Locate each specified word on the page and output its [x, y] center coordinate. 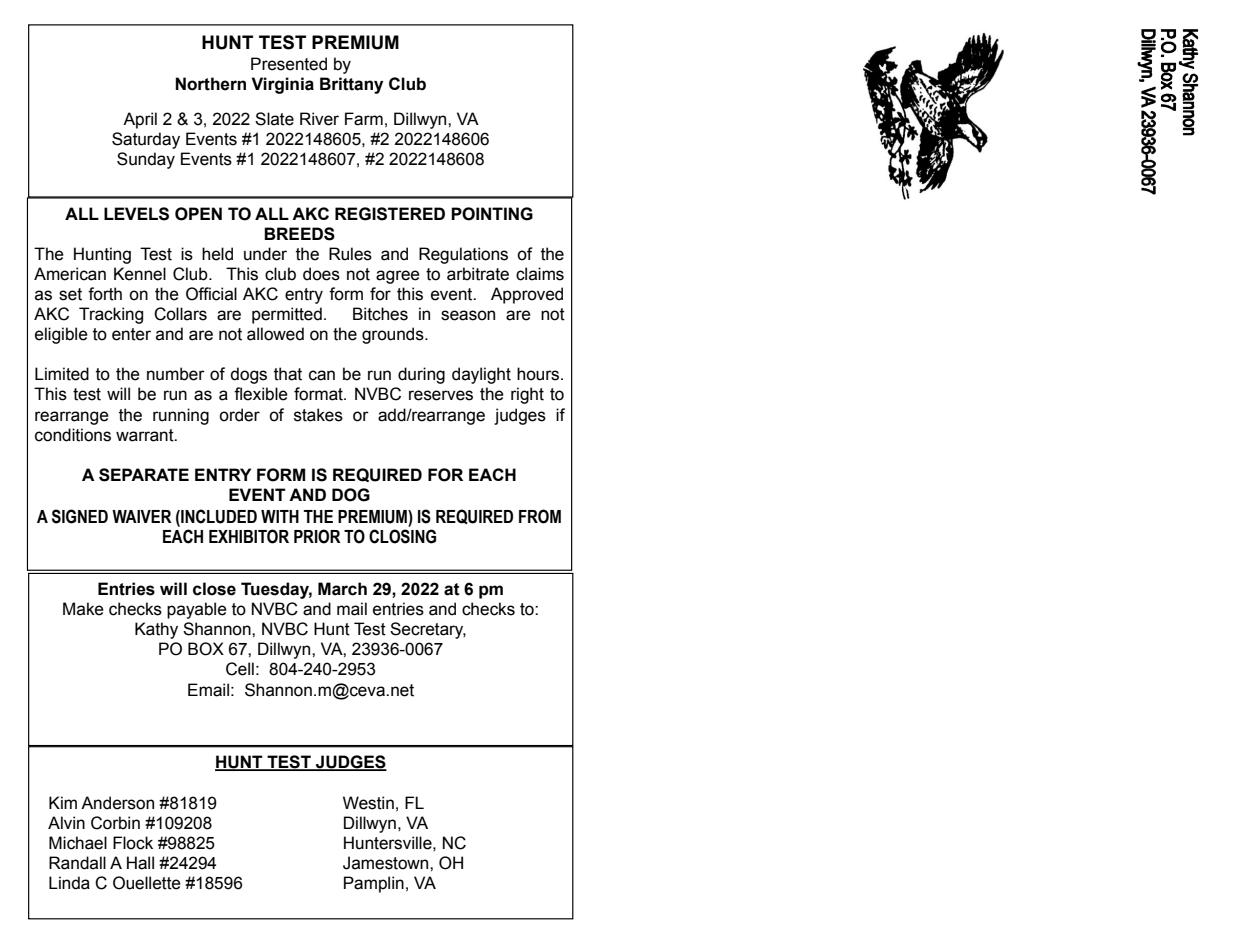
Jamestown [387, 863]
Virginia [282, 85]
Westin [368, 803]
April [140, 120]
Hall [140, 863]
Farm [364, 119]
